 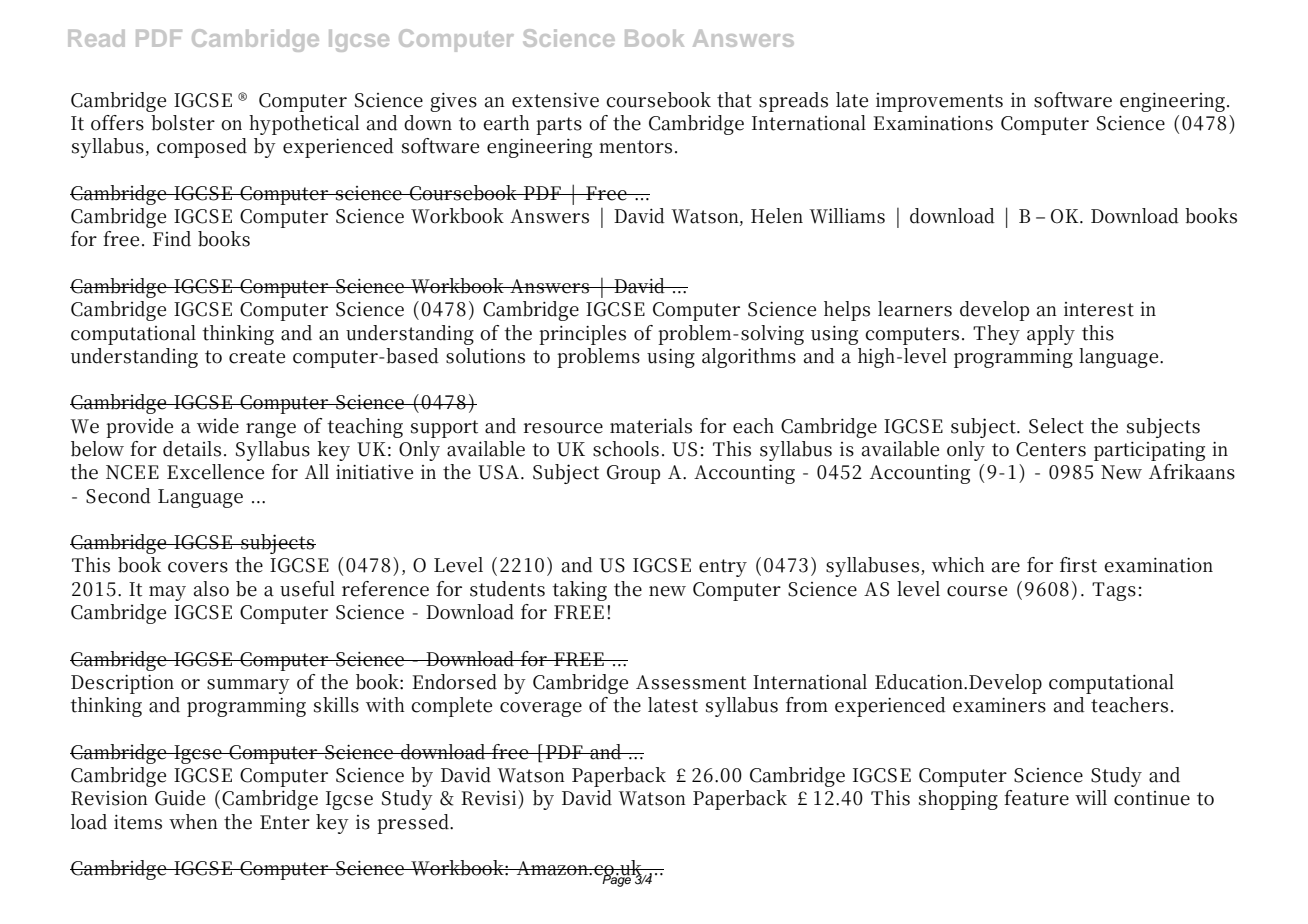 I want to click on Page, so click(x=617, y=880).
